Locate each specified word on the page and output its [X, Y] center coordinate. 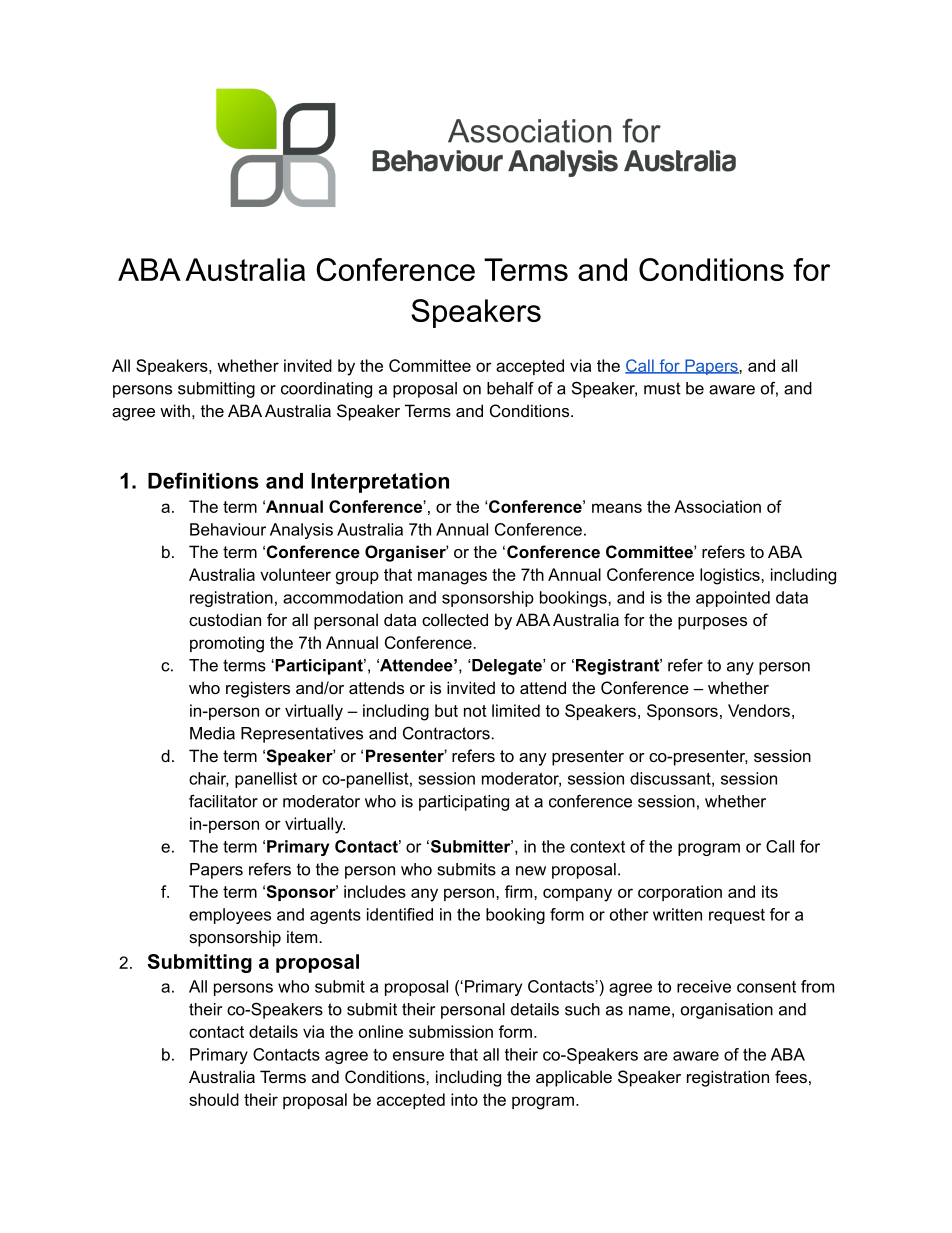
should [214, 1099]
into [464, 1099]
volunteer [295, 574]
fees [791, 1076]
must [662, 388]
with [175, 410]
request [737, 916]
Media [212, 733]
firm [520, 891]
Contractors [447, 733]
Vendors [759, 710]
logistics [731, 576]
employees [230, 916]
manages [452, 578]
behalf [510, 388]
